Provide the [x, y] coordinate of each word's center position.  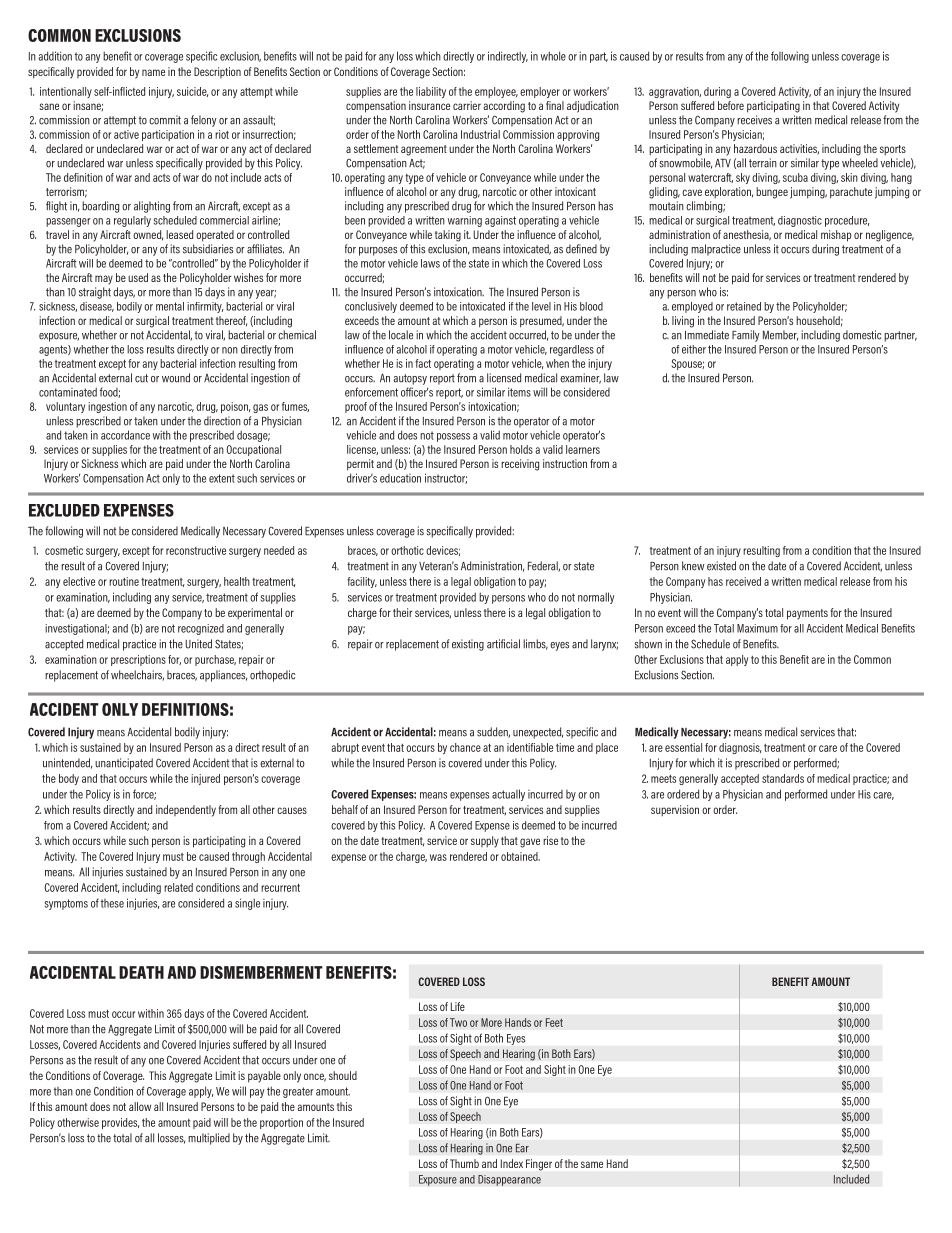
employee [496, 92]
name [153, 72]
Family [746, 336]
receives [754, 120]
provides [120, 1123]
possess [453, 437]
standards [783, 778]
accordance [125, 435]
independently [186, 811]
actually [508, 795]
